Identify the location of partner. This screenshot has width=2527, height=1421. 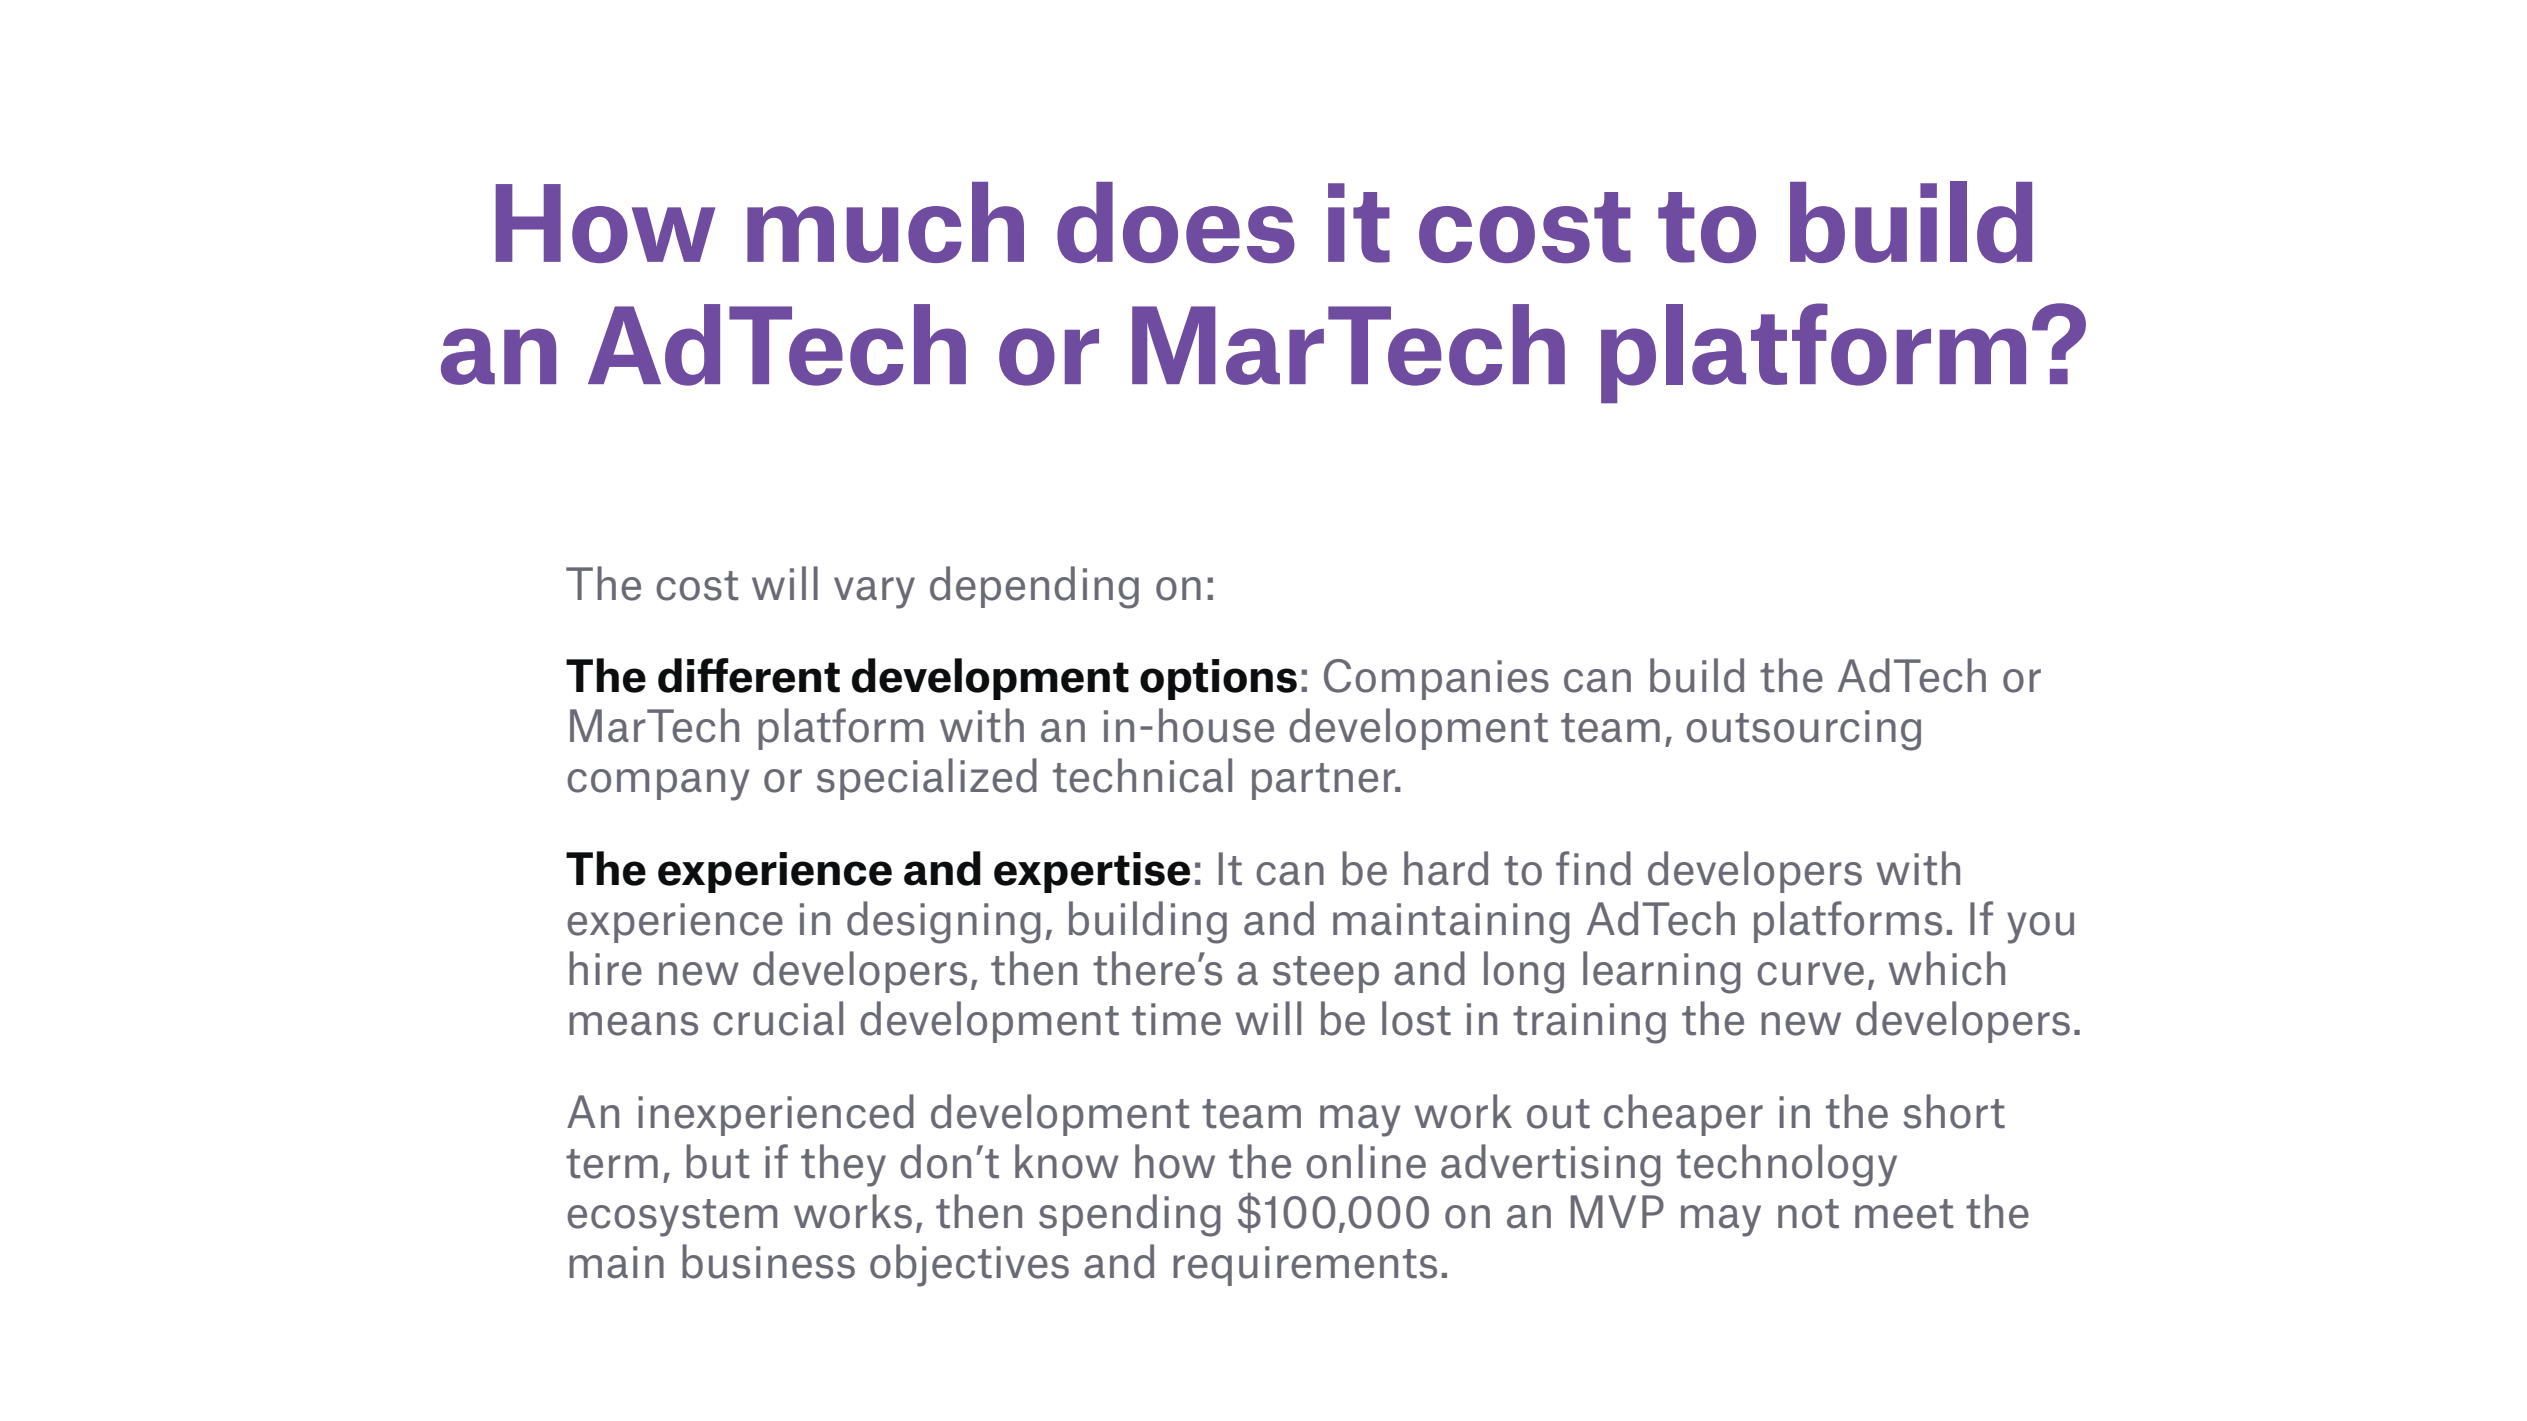
(1325, 781).
